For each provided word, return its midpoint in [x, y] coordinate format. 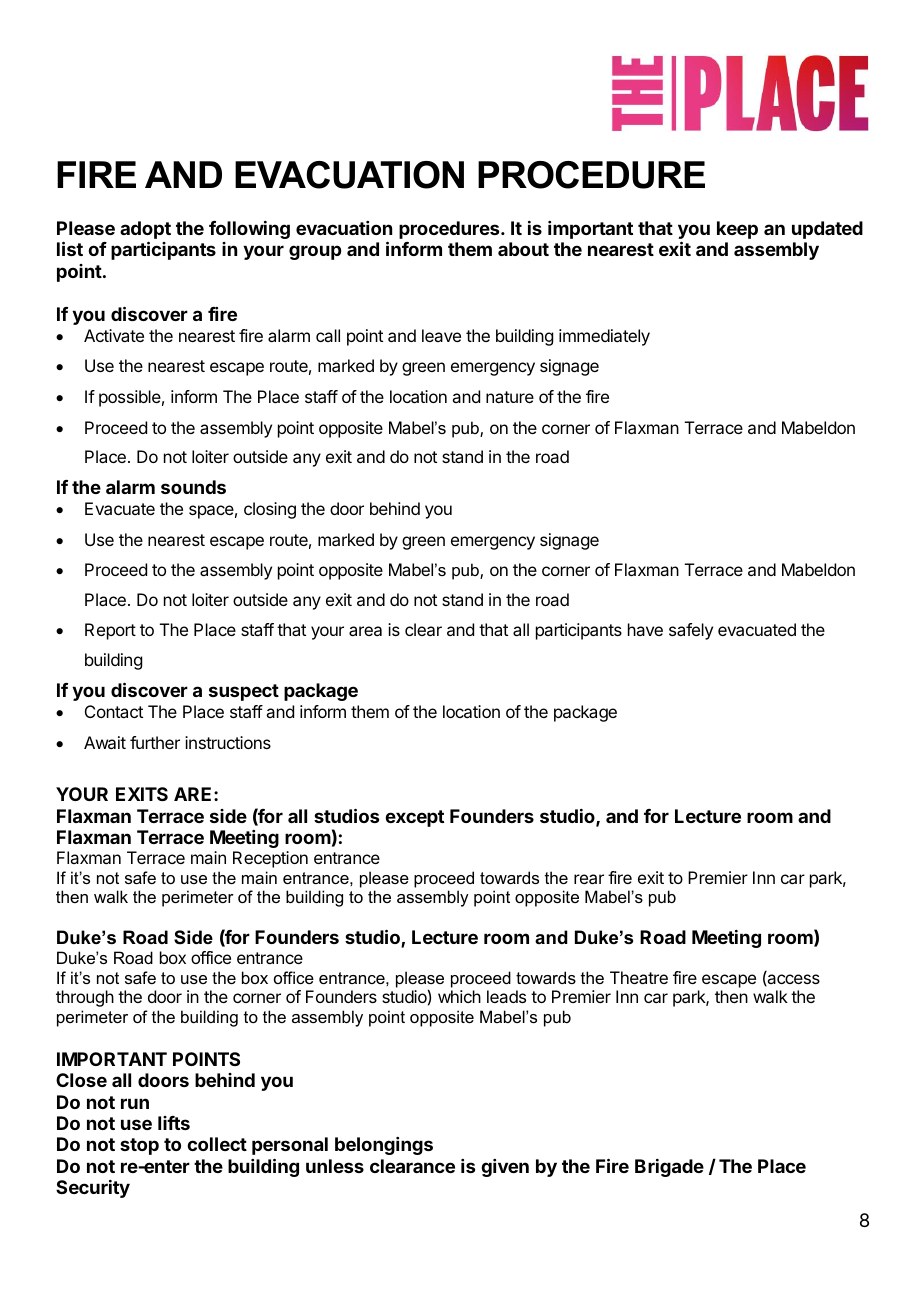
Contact [114, 711]
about [523, 249]
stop [139, 1146]
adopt [145, 231]
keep [737, 230]
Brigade [669, 1168]
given [505, 1168]
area [365, 631]
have [645, 629]
